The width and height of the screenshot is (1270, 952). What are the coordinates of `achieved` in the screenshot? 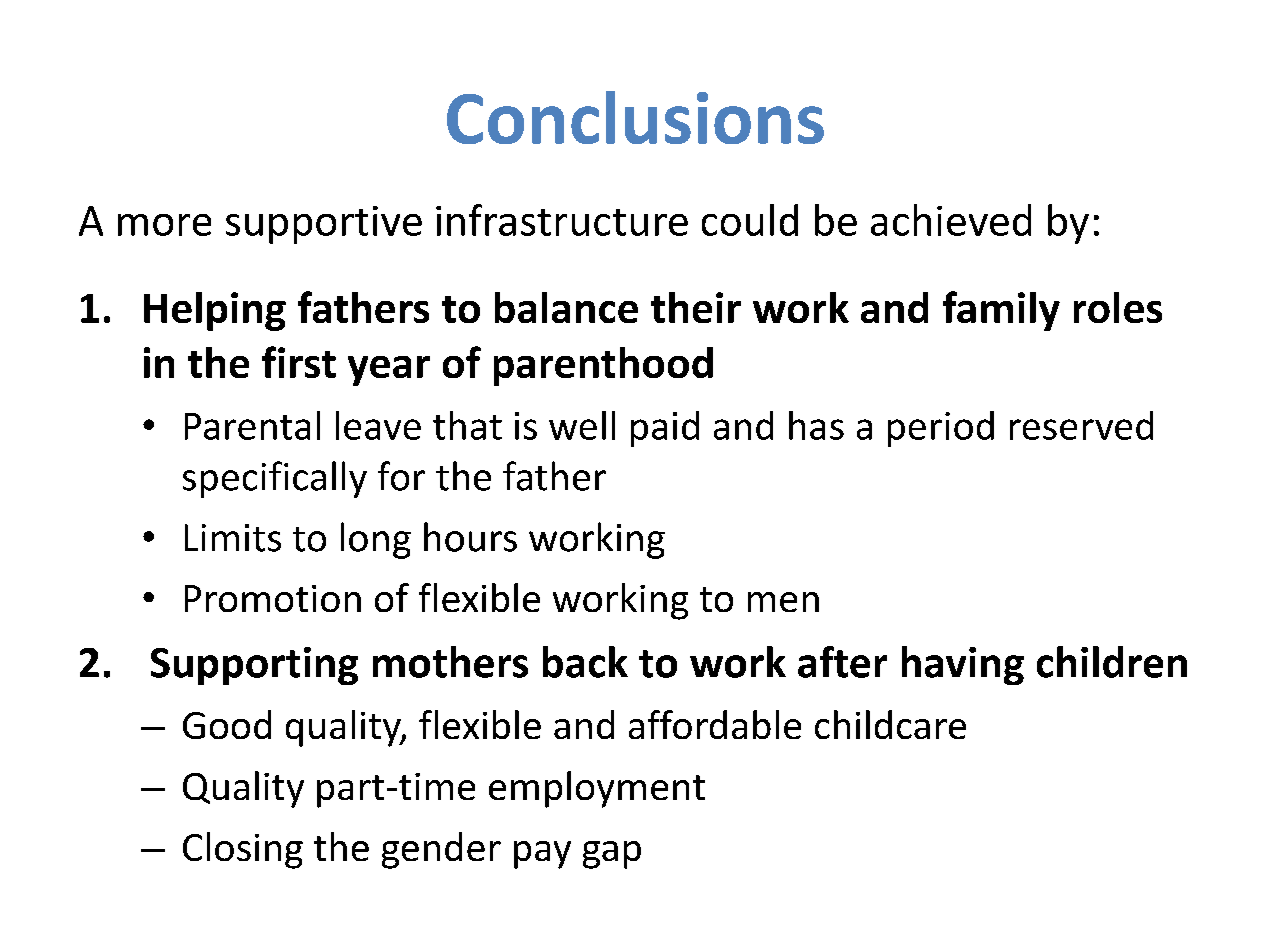 It's located at (951, 220).
